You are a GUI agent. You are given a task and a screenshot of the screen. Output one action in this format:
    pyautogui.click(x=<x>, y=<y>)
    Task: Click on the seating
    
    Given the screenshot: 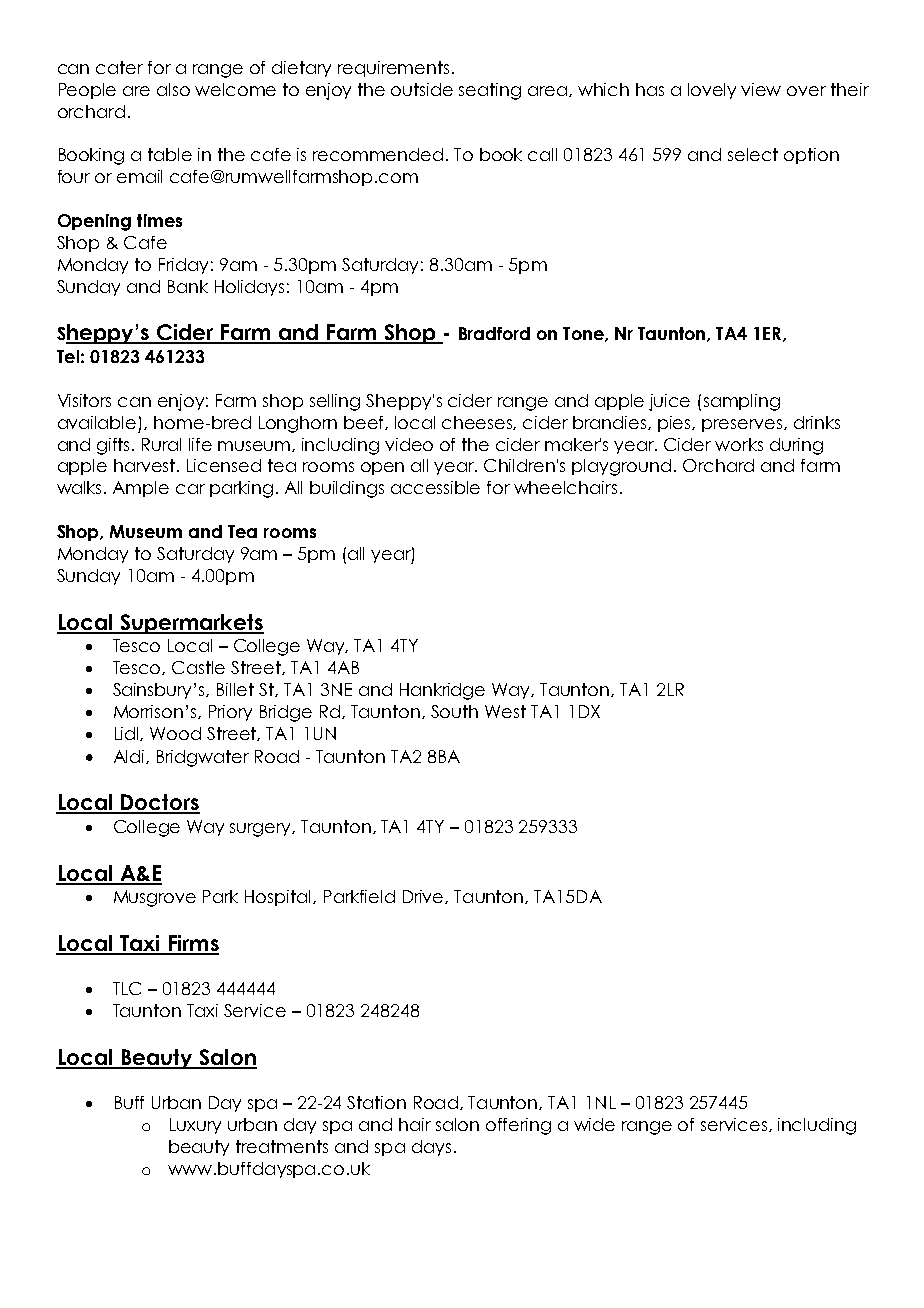 What is the action you would take?
    pyautogui.click(x=490, y=91)
